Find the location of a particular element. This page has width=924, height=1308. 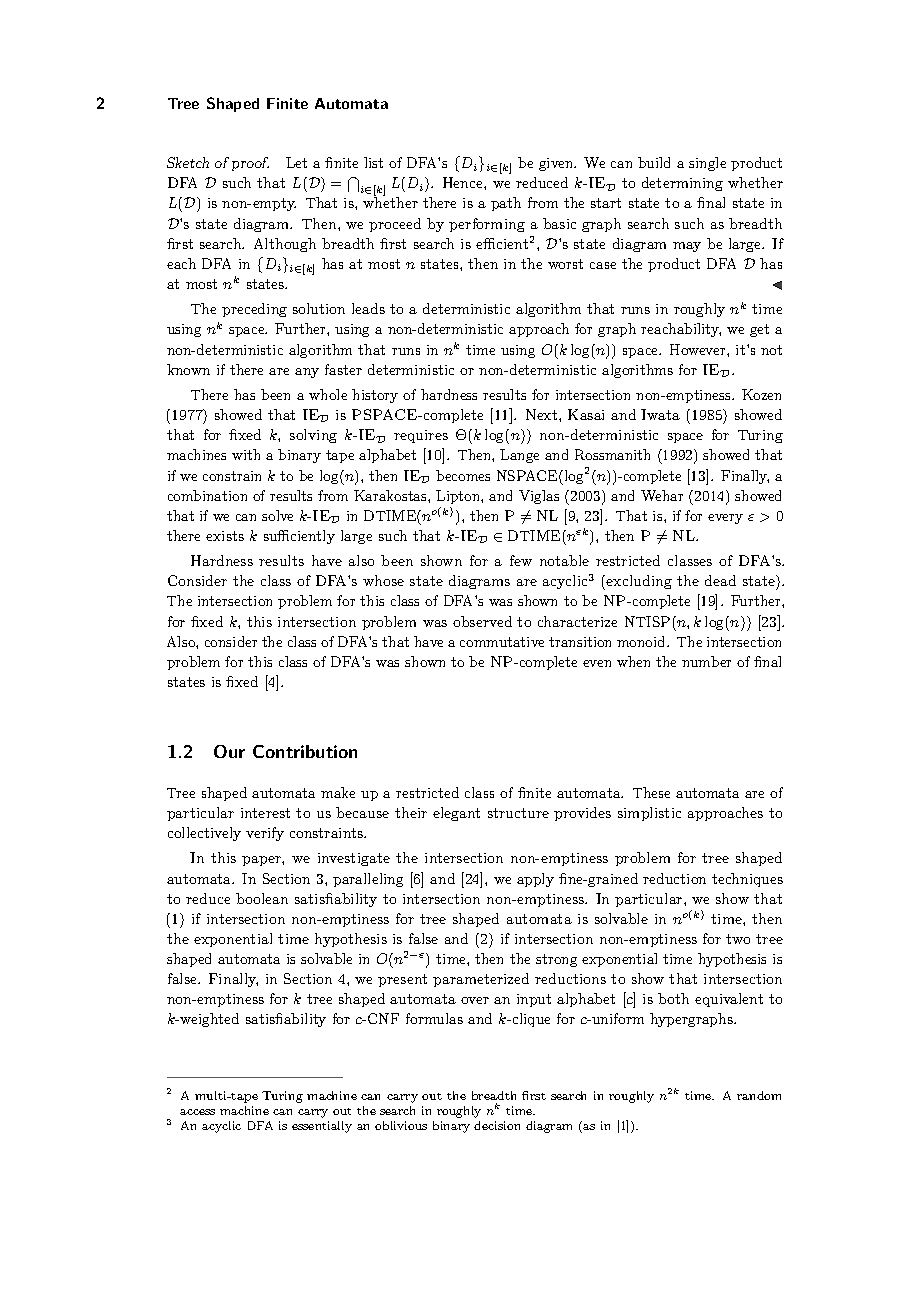

elegant is located at coordinates (456, 814).
